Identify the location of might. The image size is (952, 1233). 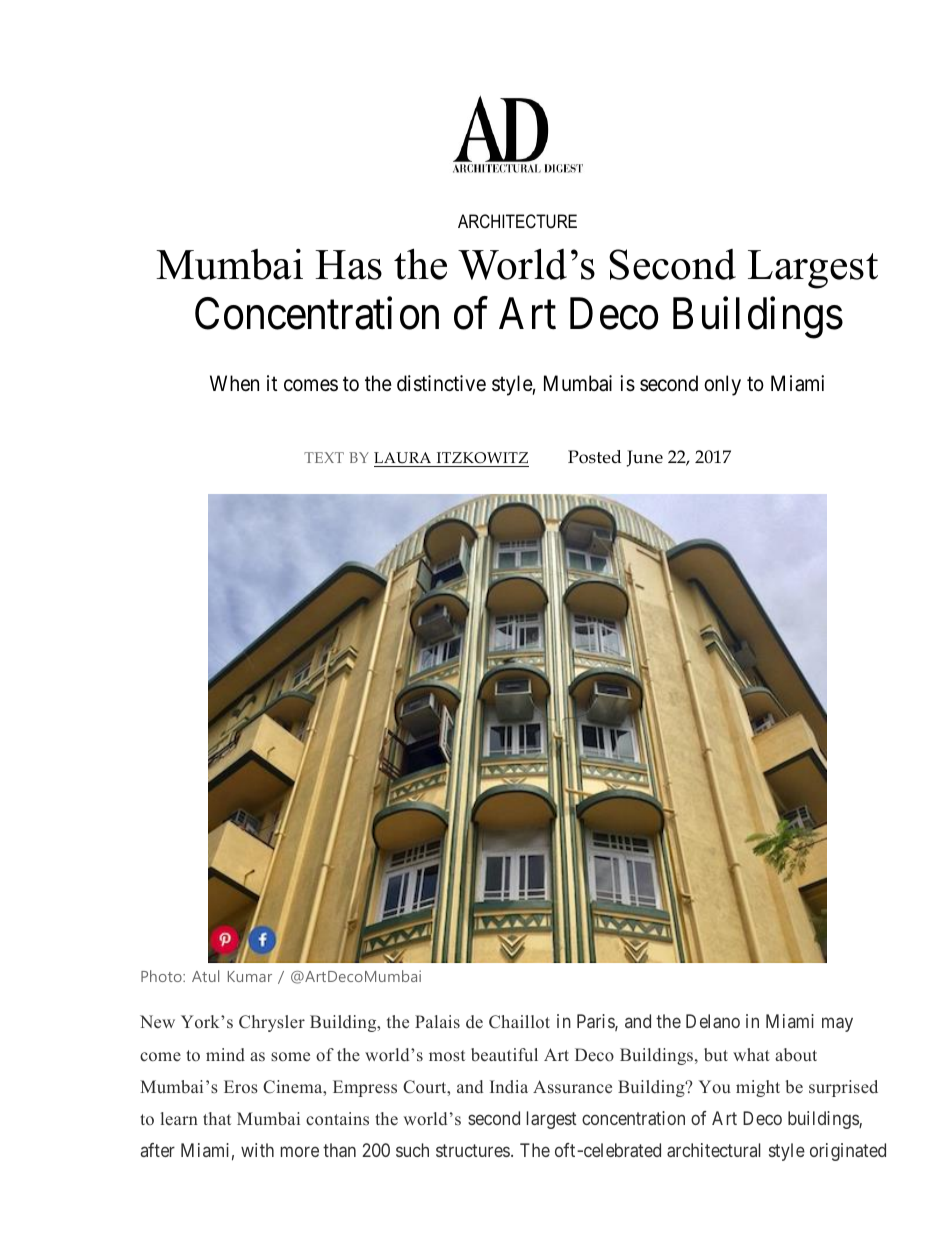
(758, 1088).
